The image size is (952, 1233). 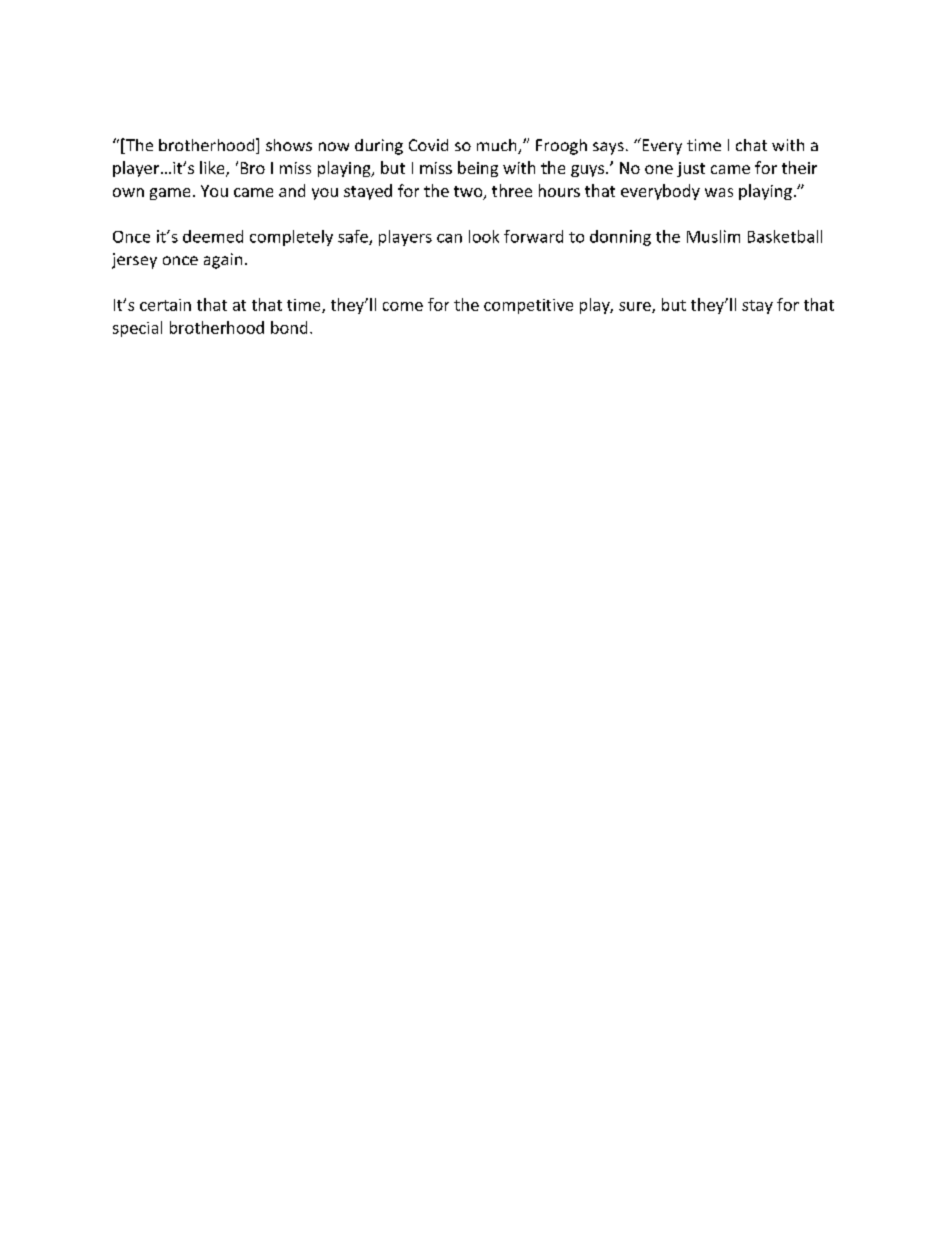 What do you see at coordinates (498, 146) in the page?
I see `much` at bounding box center [498, 146].
